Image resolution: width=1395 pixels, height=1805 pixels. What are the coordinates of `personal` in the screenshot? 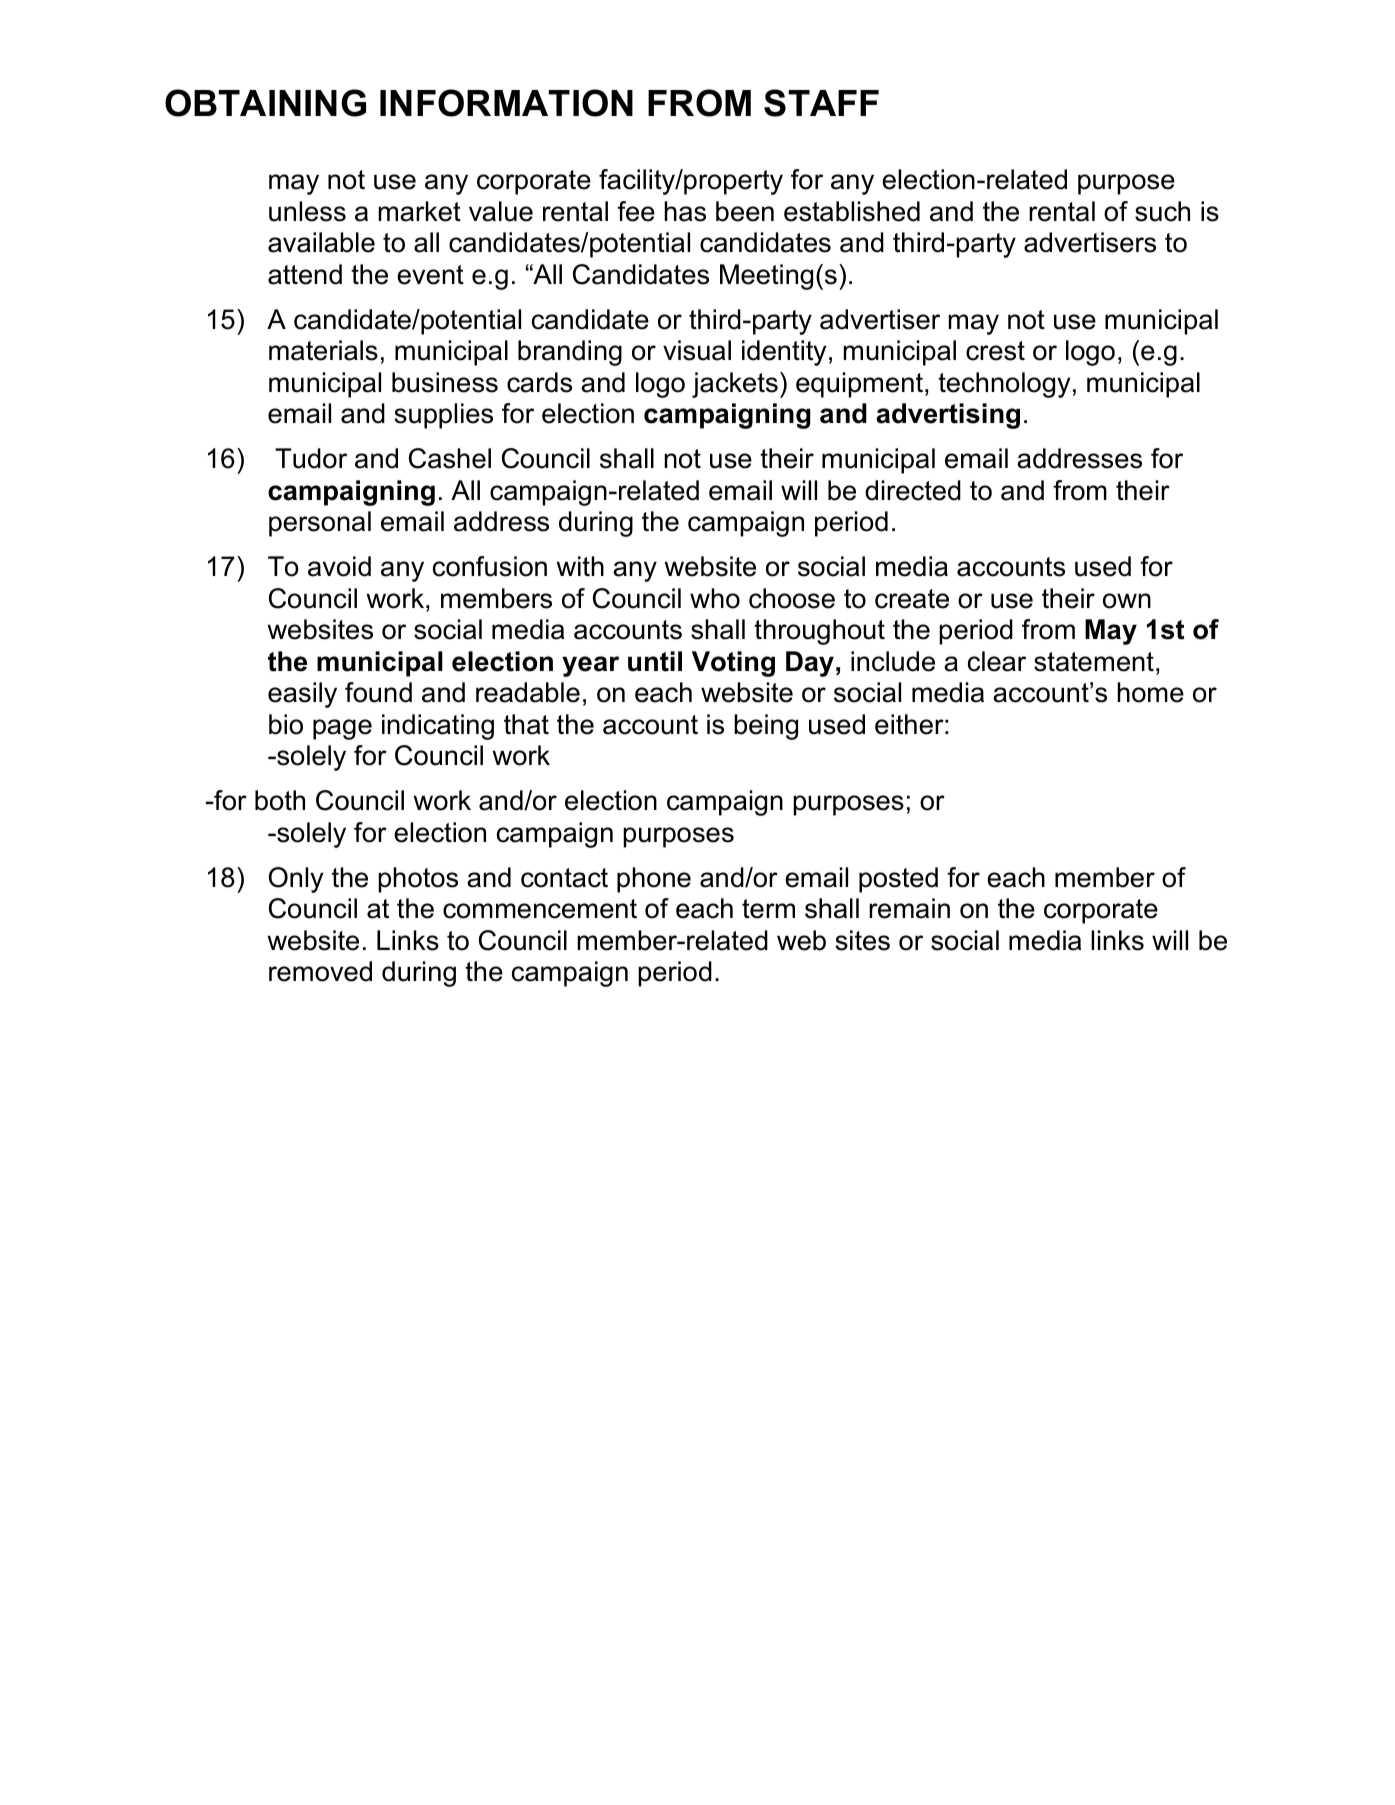 It's located at (320, 524).
